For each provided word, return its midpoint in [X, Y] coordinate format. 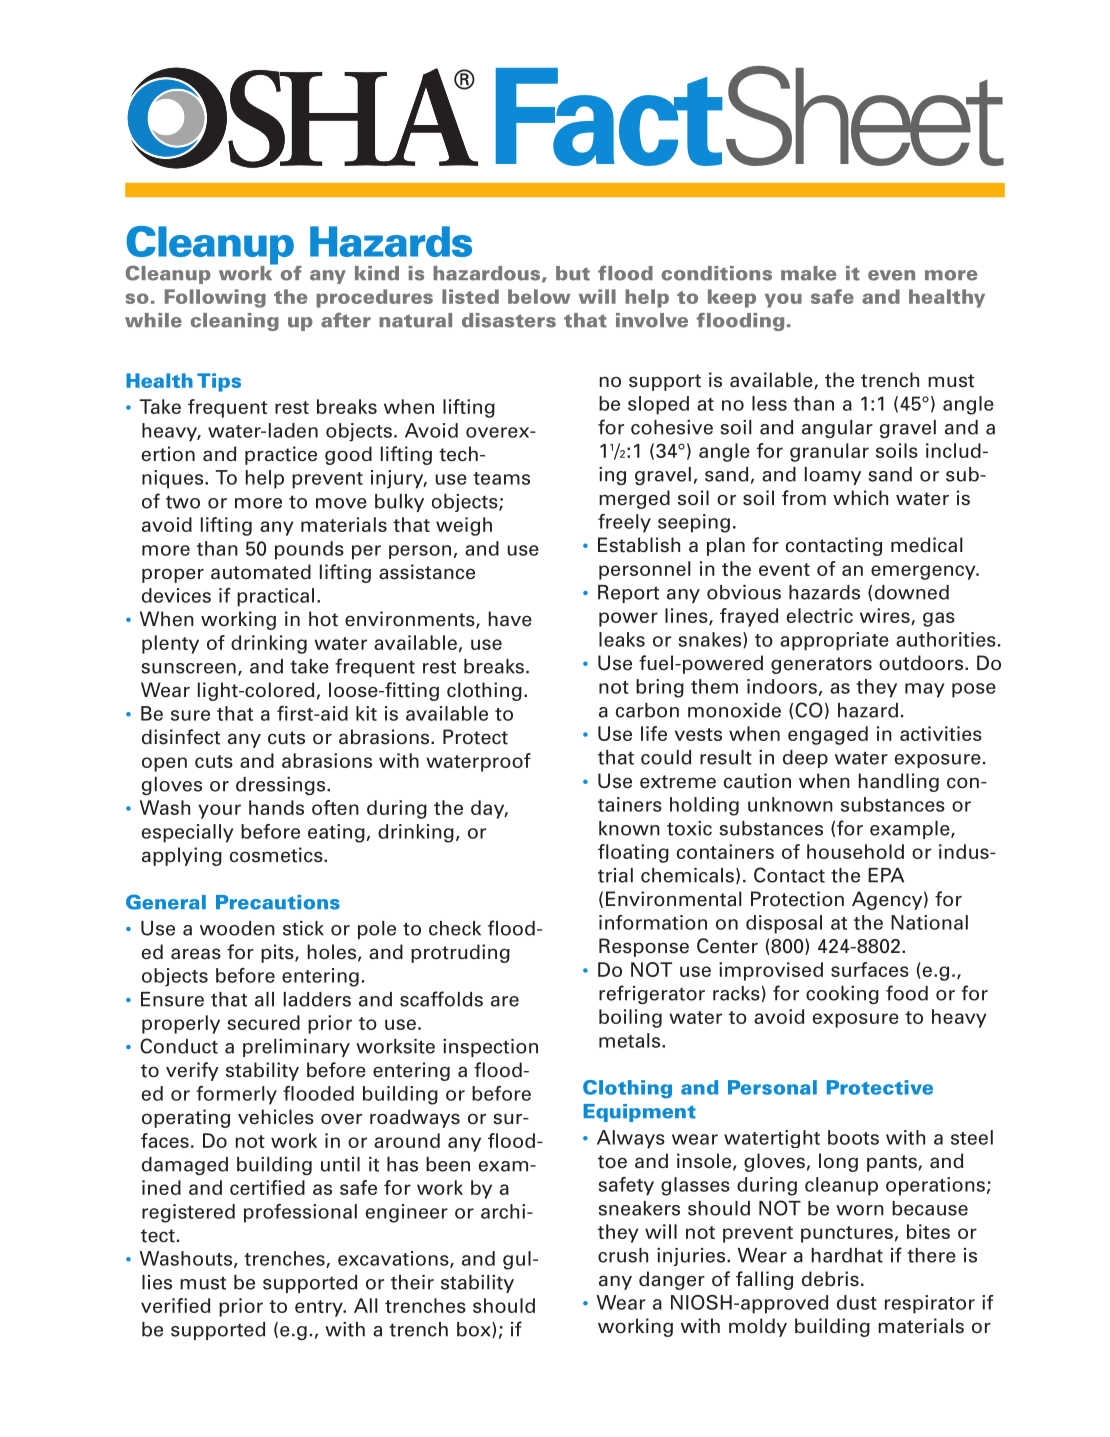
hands [276, 807]
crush [623, 1255]
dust [857, 1302]
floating [633, 853]
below [539, 296]
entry [320, 1308]
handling [899, 782]
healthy [947, 298]
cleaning [235, 322]
